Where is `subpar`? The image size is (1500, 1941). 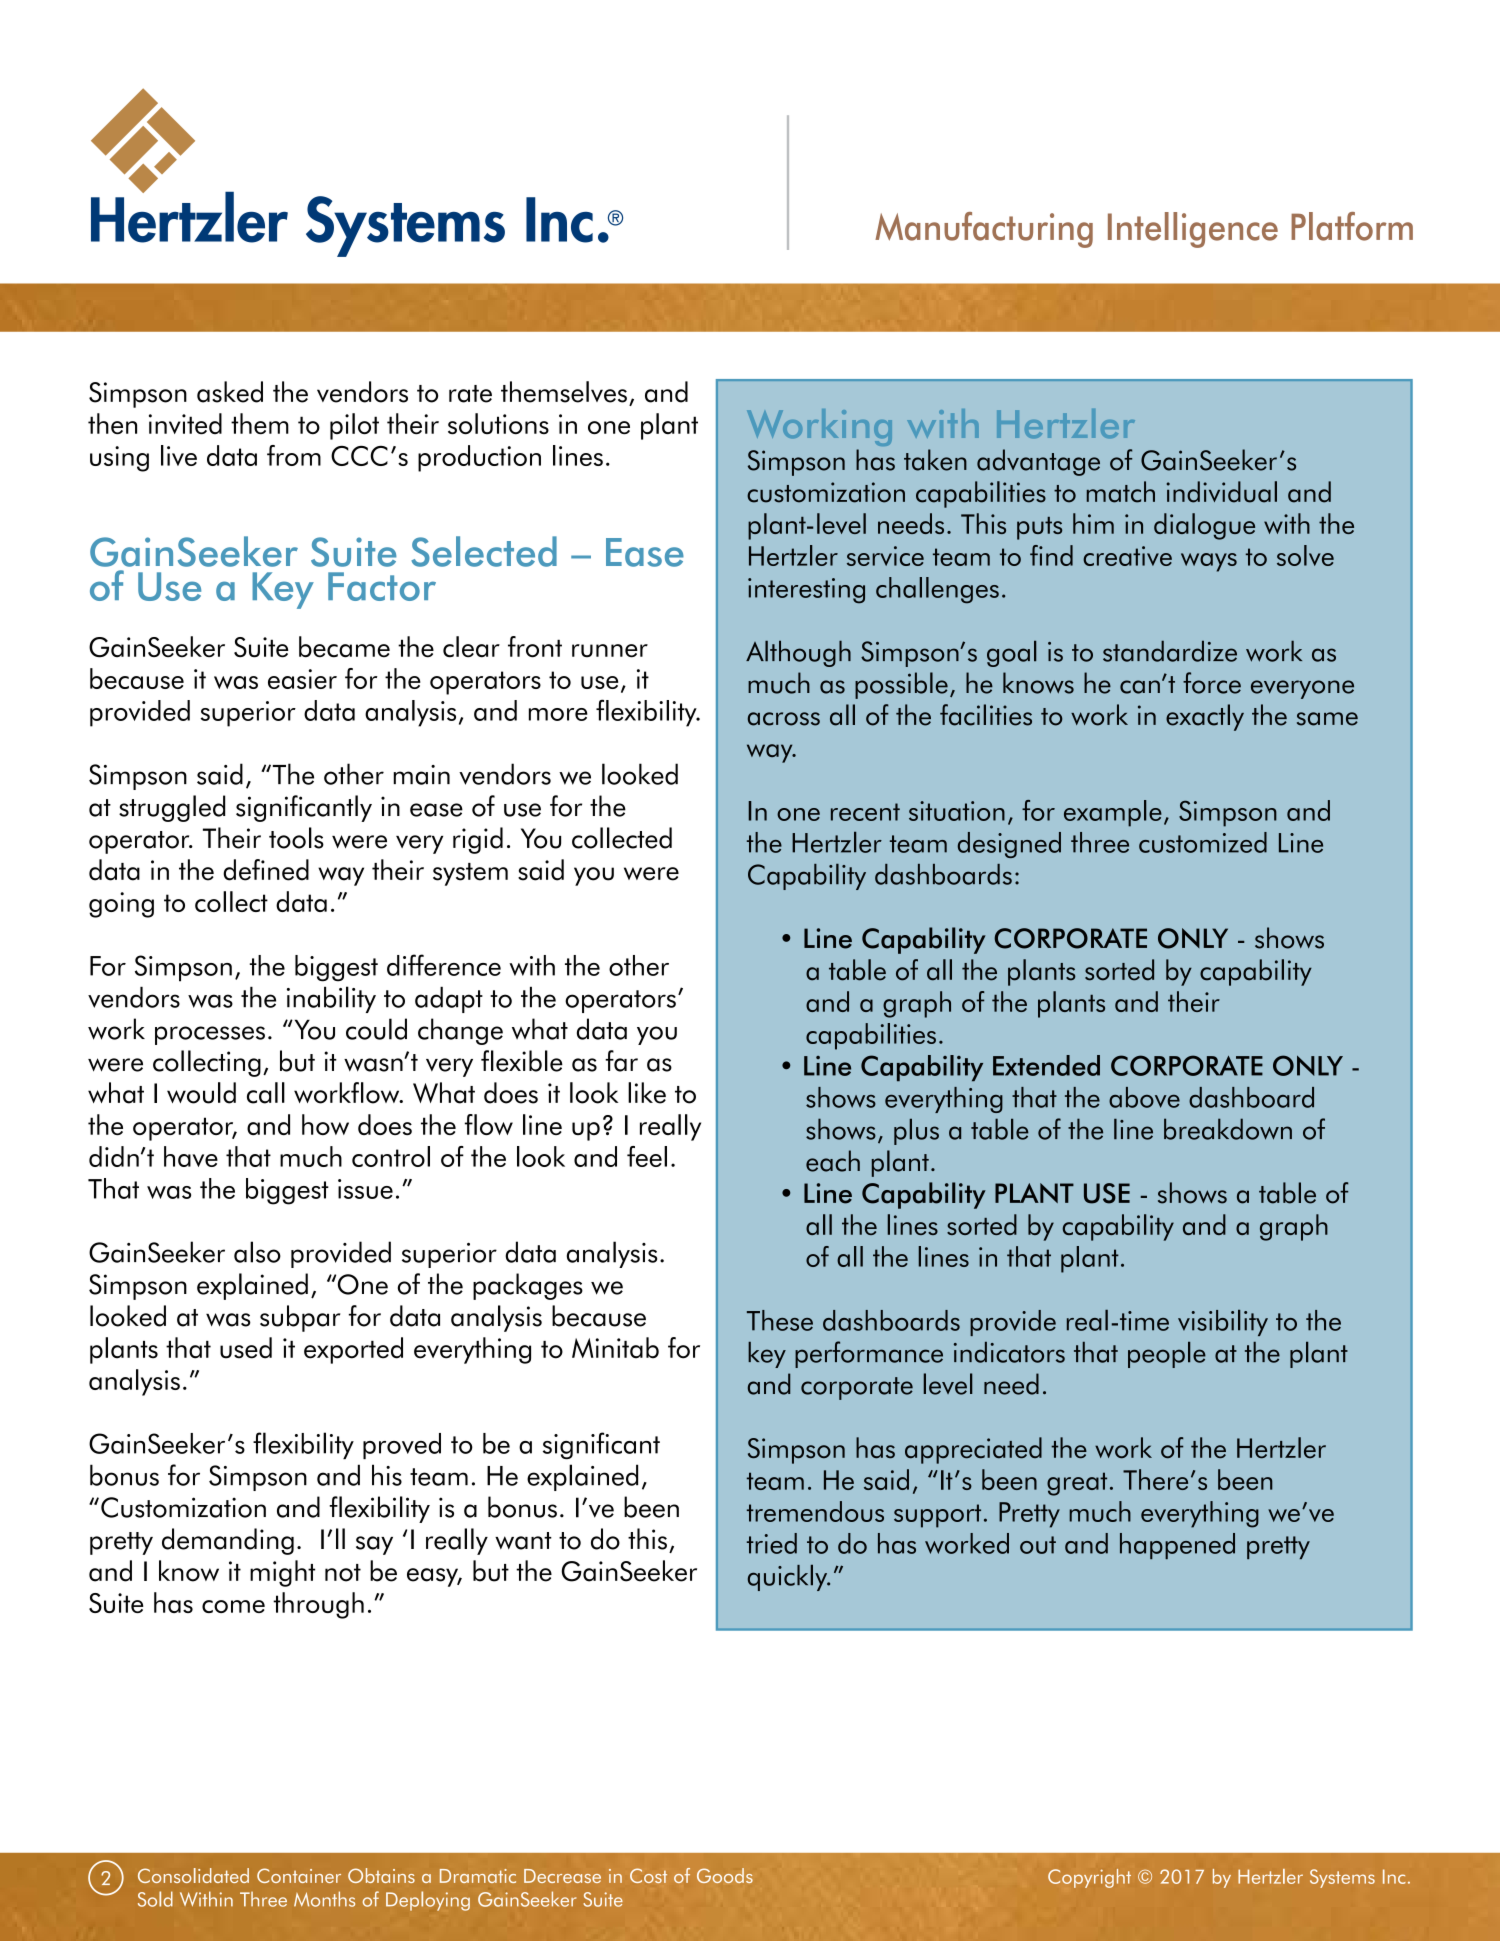 subpar is located at coordinates (300, 1318).
